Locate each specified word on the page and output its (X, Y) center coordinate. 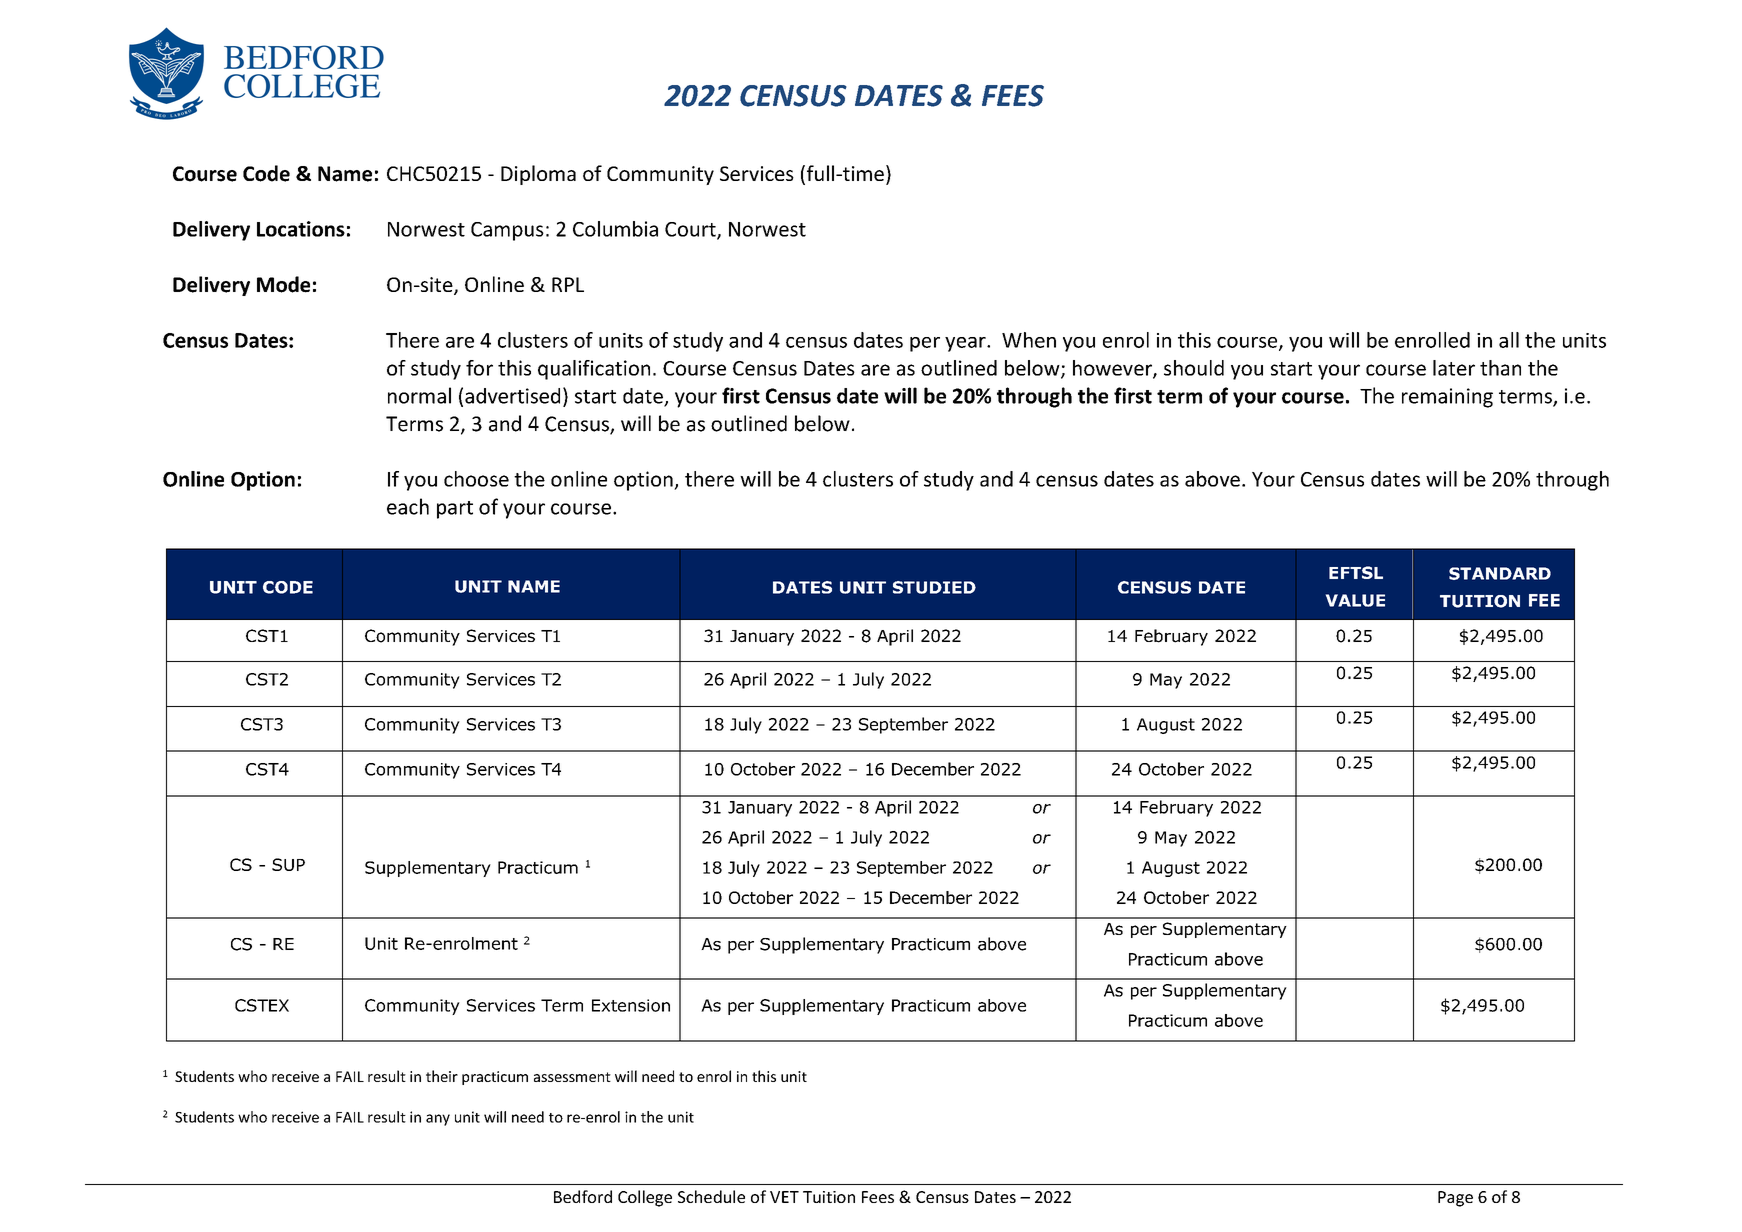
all (1509, 340)
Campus (507, 231)
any (438, 1120)
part (455, 510)
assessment (572, 1077)
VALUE (1355, 600)
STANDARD (1500, 573)
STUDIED (934, 587)
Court (691, 230)
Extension (631, 1005)
